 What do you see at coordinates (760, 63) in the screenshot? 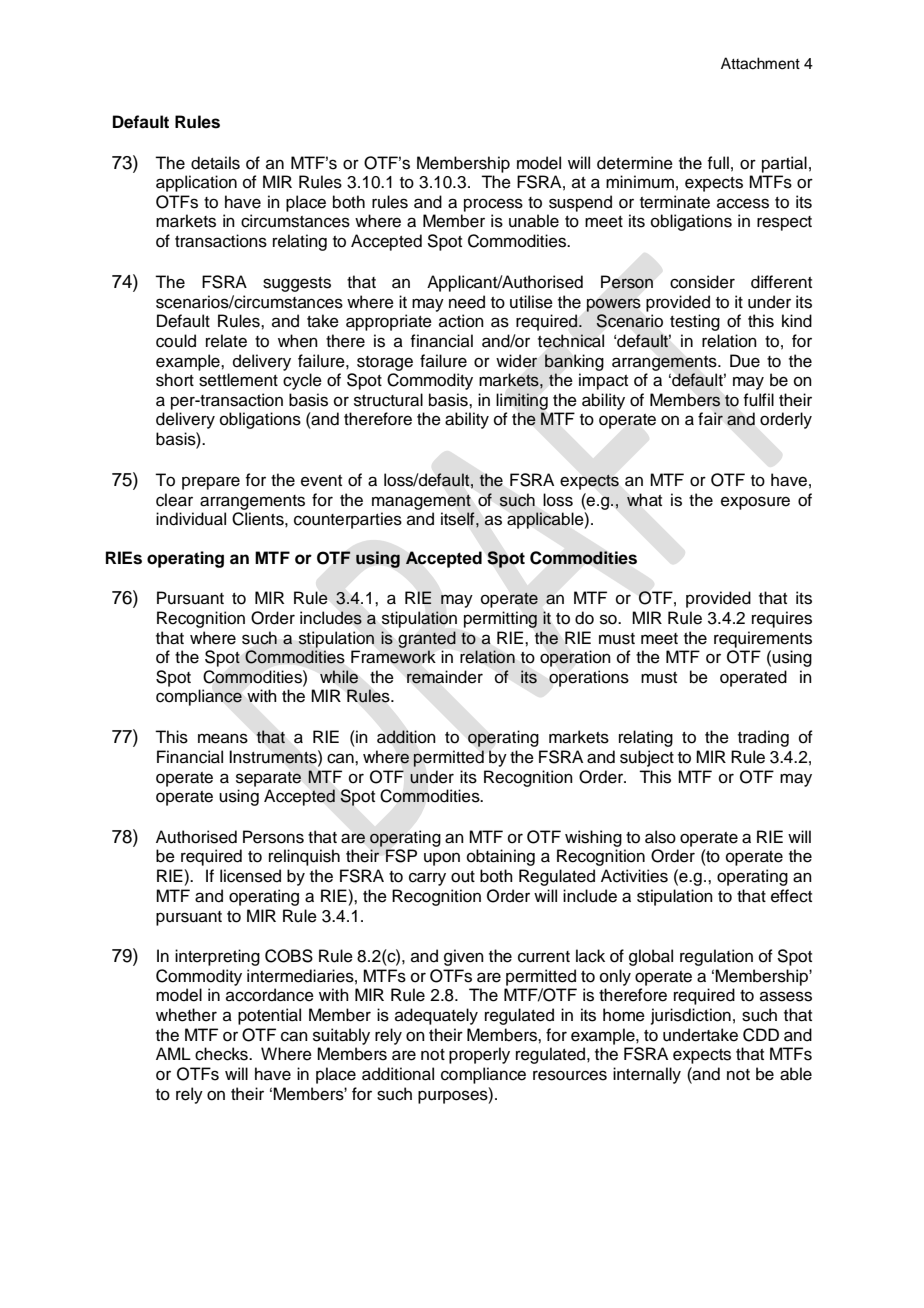
I see `Attachment` at bounding box center [760, 63].
